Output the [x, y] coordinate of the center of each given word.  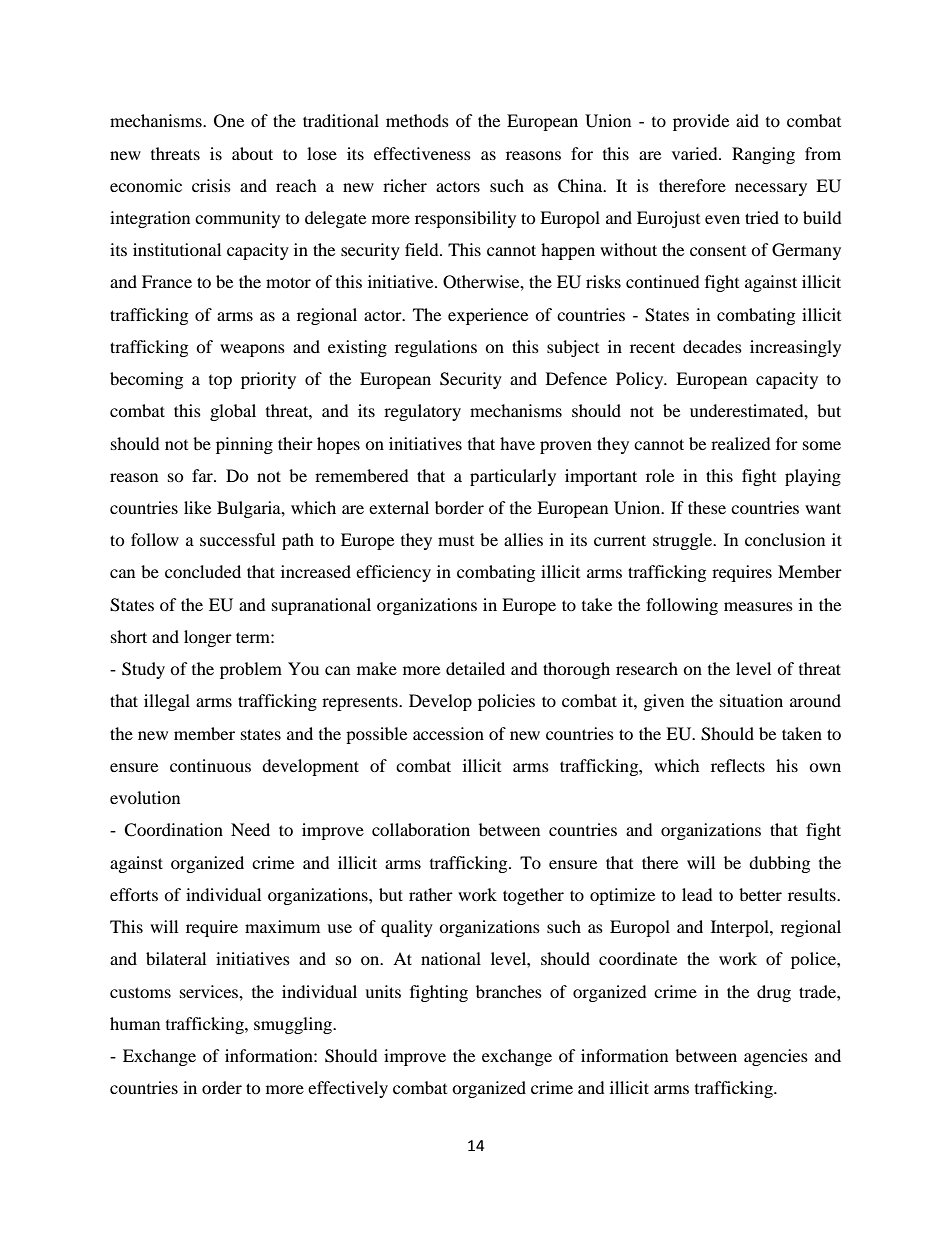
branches [509, 991]
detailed [475, 668]
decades [712, 346]
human [135, 1023]
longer [208, 638]
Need [250, 829]
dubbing [779, 864]
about [252, 153]
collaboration [421, 829]
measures [758, 606]
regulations [436, 348]
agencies [776, 1057]
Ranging [763, 155]
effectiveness [422, 153]
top [220, 382]
